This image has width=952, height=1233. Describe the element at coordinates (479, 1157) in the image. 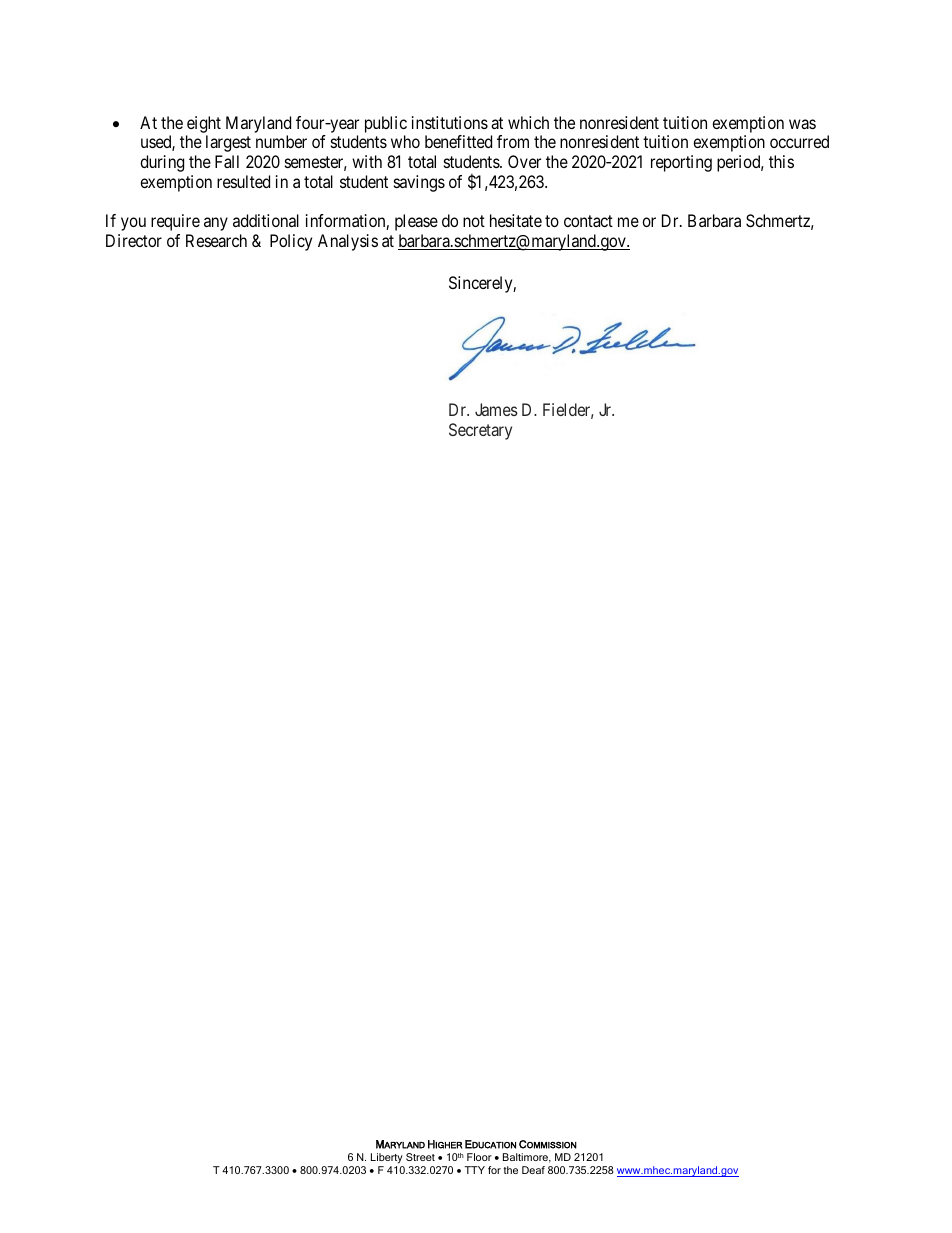

I see `Floor` at that location.
